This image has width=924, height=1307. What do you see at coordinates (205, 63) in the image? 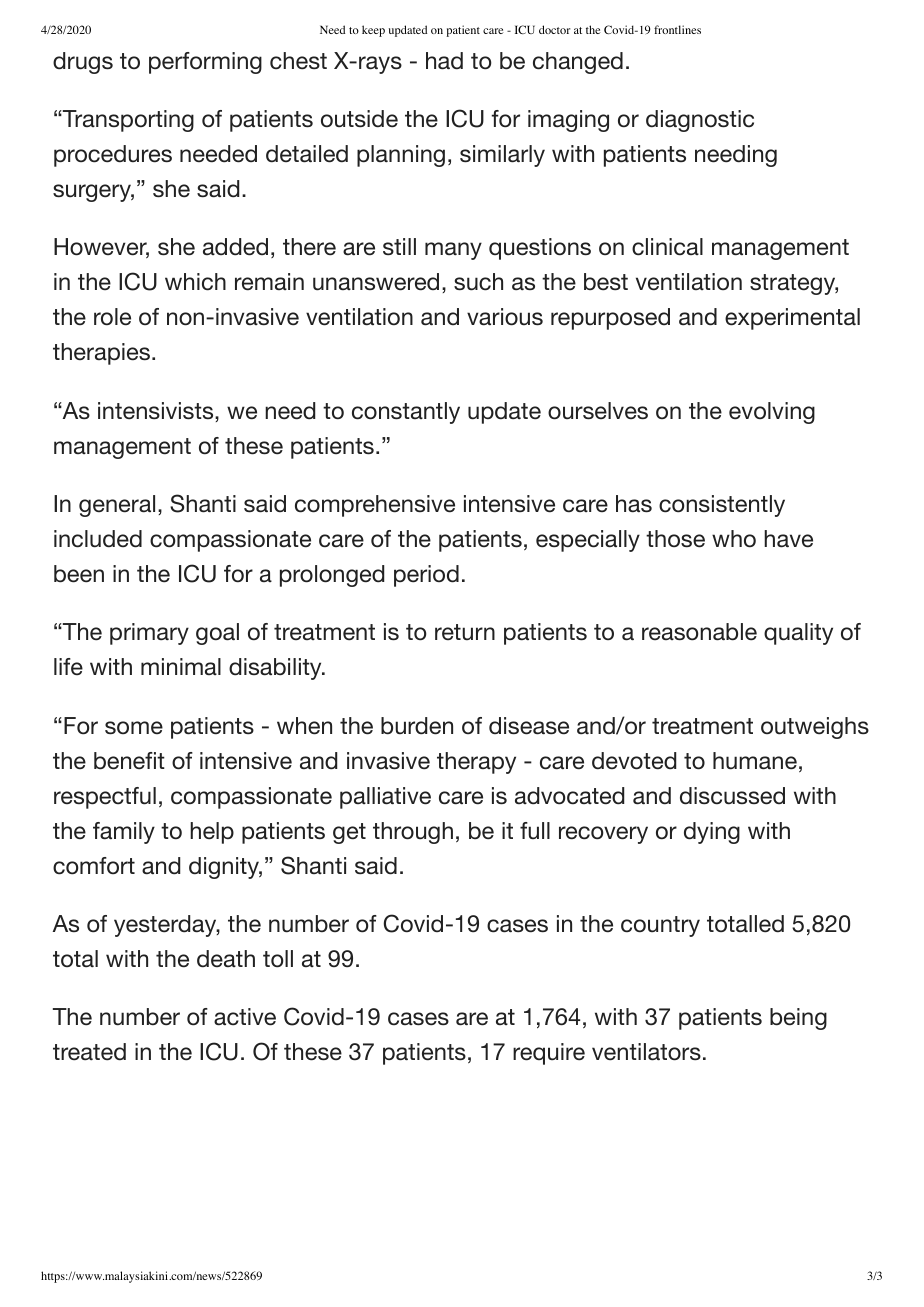
I see `performing` at bounding box center [205, 63].
